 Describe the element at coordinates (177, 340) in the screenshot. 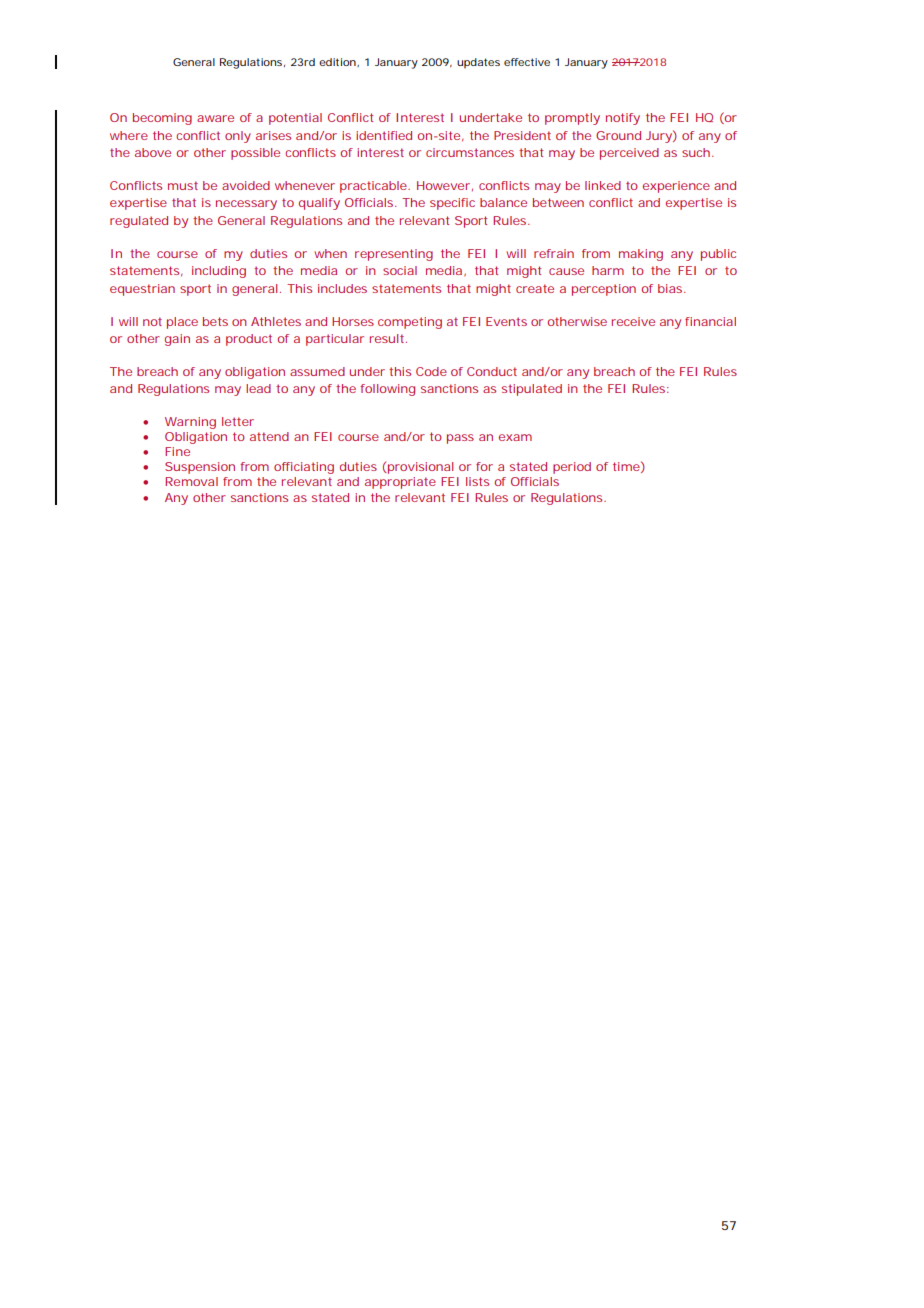

I see `gain` at that location.
